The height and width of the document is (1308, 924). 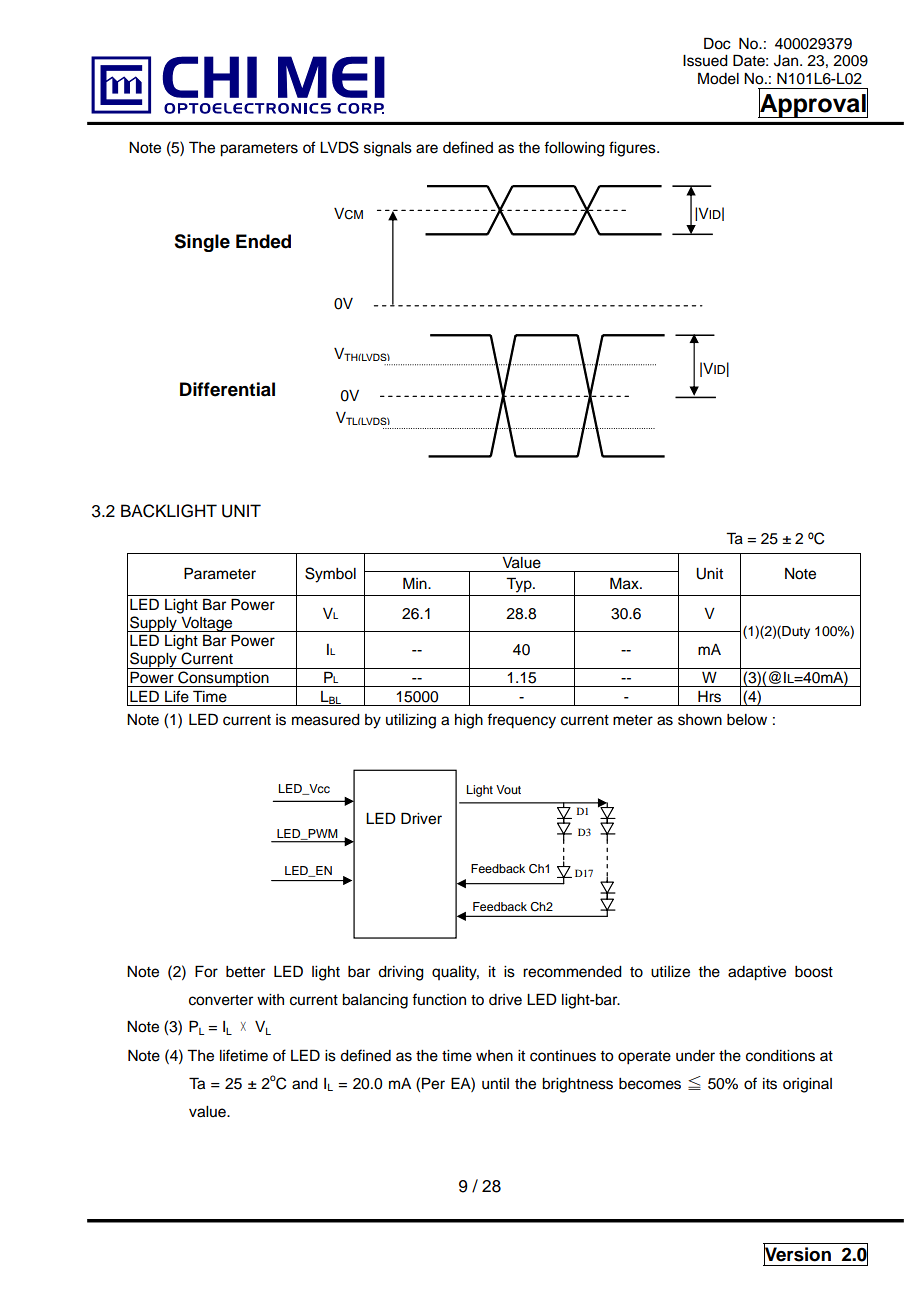 I want to click on Differential, so click(x=227, y=389).
